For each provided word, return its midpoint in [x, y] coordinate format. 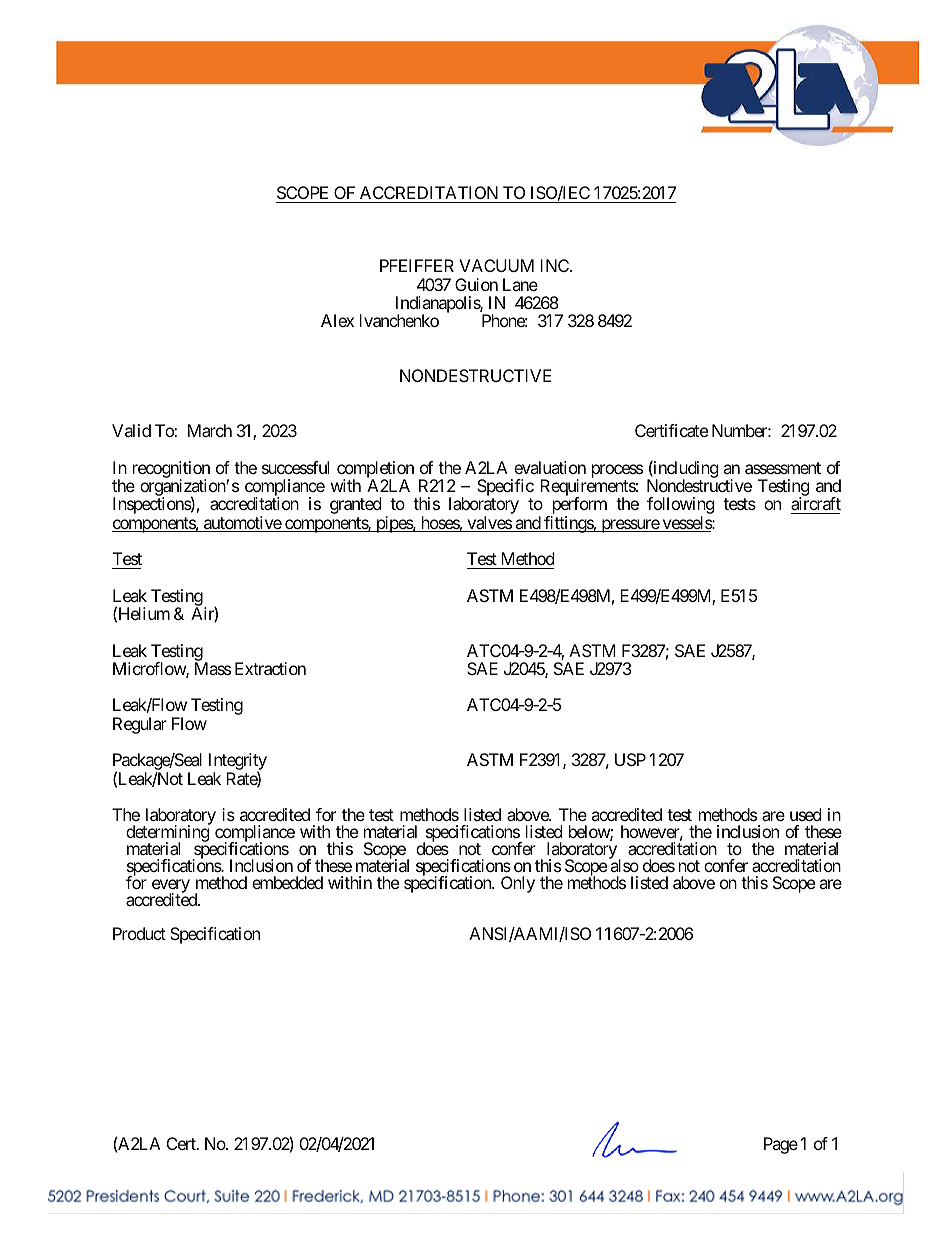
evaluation [550, 467]
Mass [213, 668]
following [681, 507]
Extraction [270, 668]
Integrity [238, 763]
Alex [337, 320]
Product [139, 933]
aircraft [816, 503]
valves [489, 524]
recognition [171, 470]
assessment [783, 468]
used [805, 814]
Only [518, 884]
